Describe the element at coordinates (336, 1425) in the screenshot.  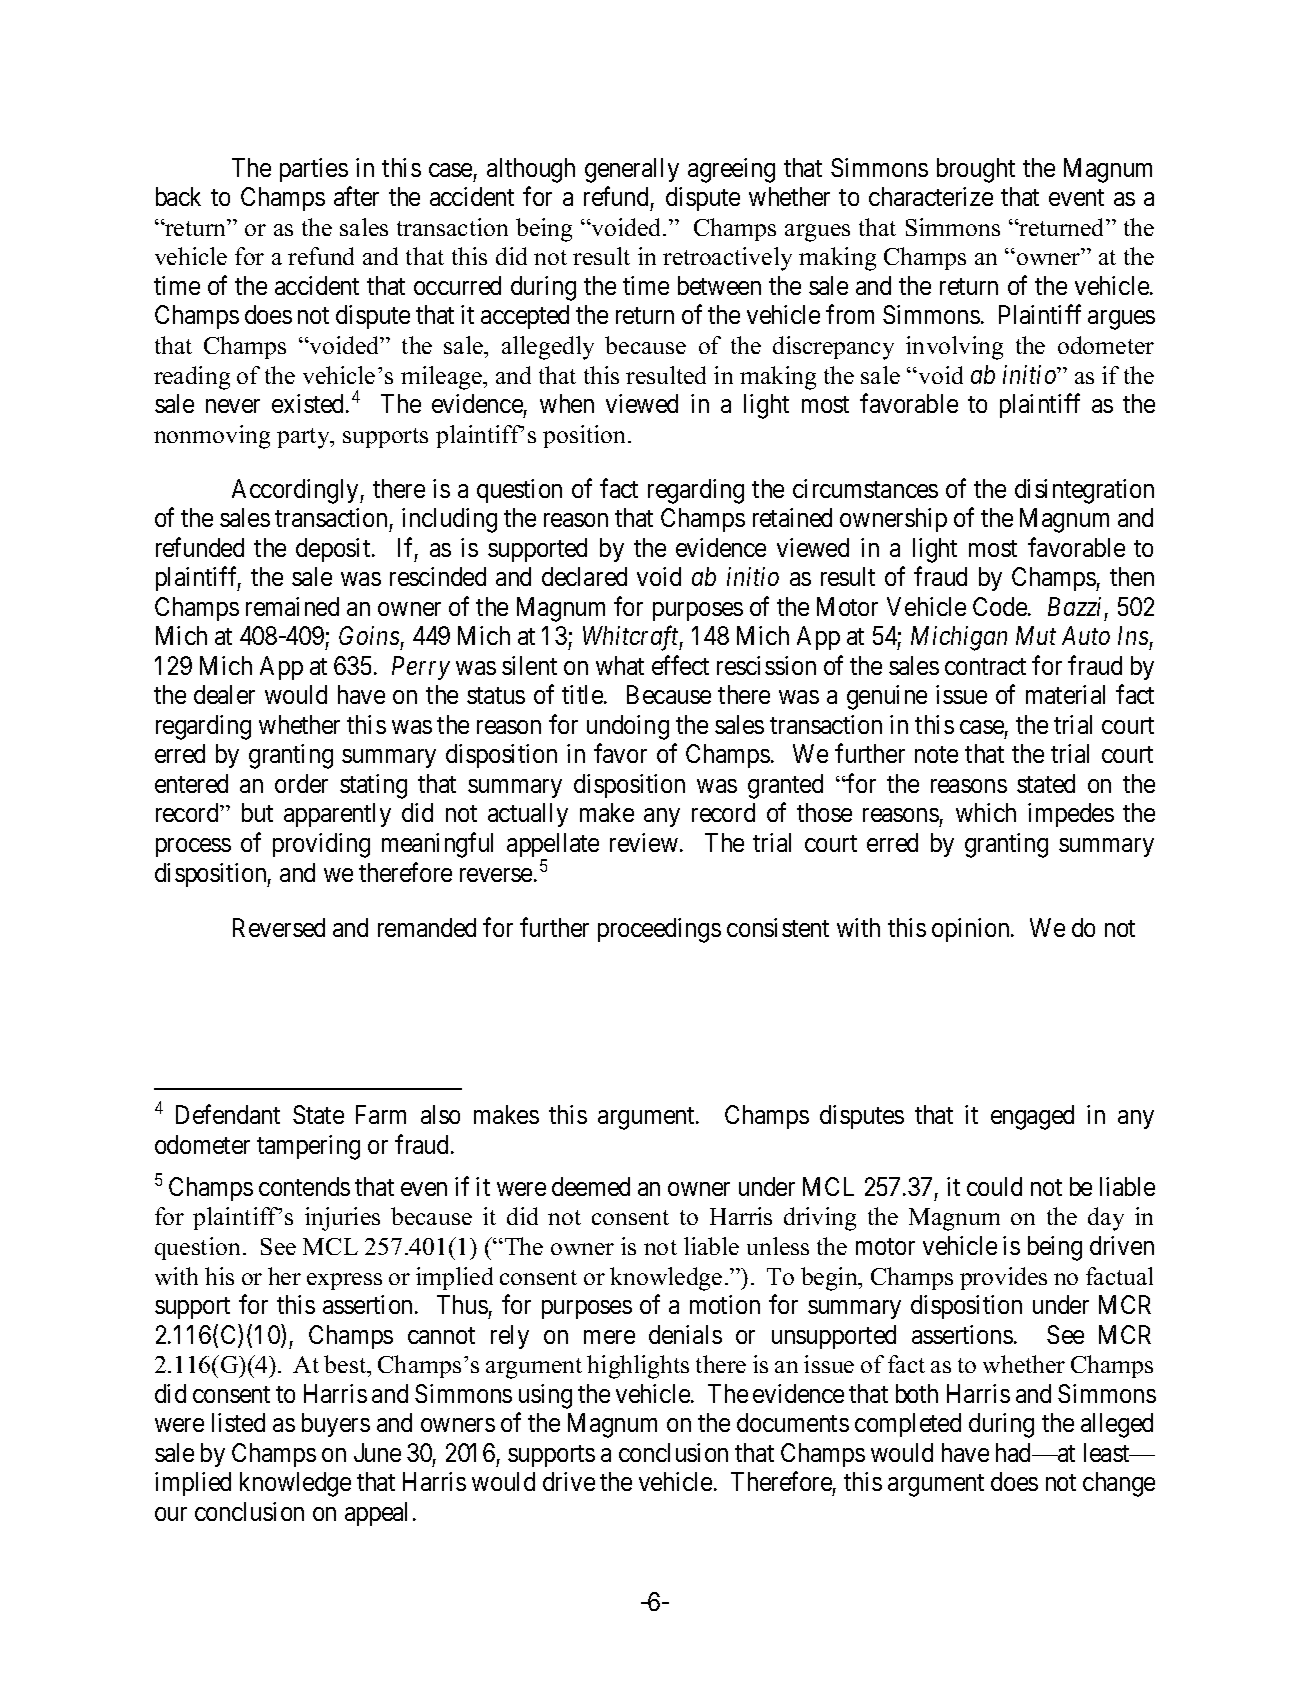
I see `buyers` at that location.
